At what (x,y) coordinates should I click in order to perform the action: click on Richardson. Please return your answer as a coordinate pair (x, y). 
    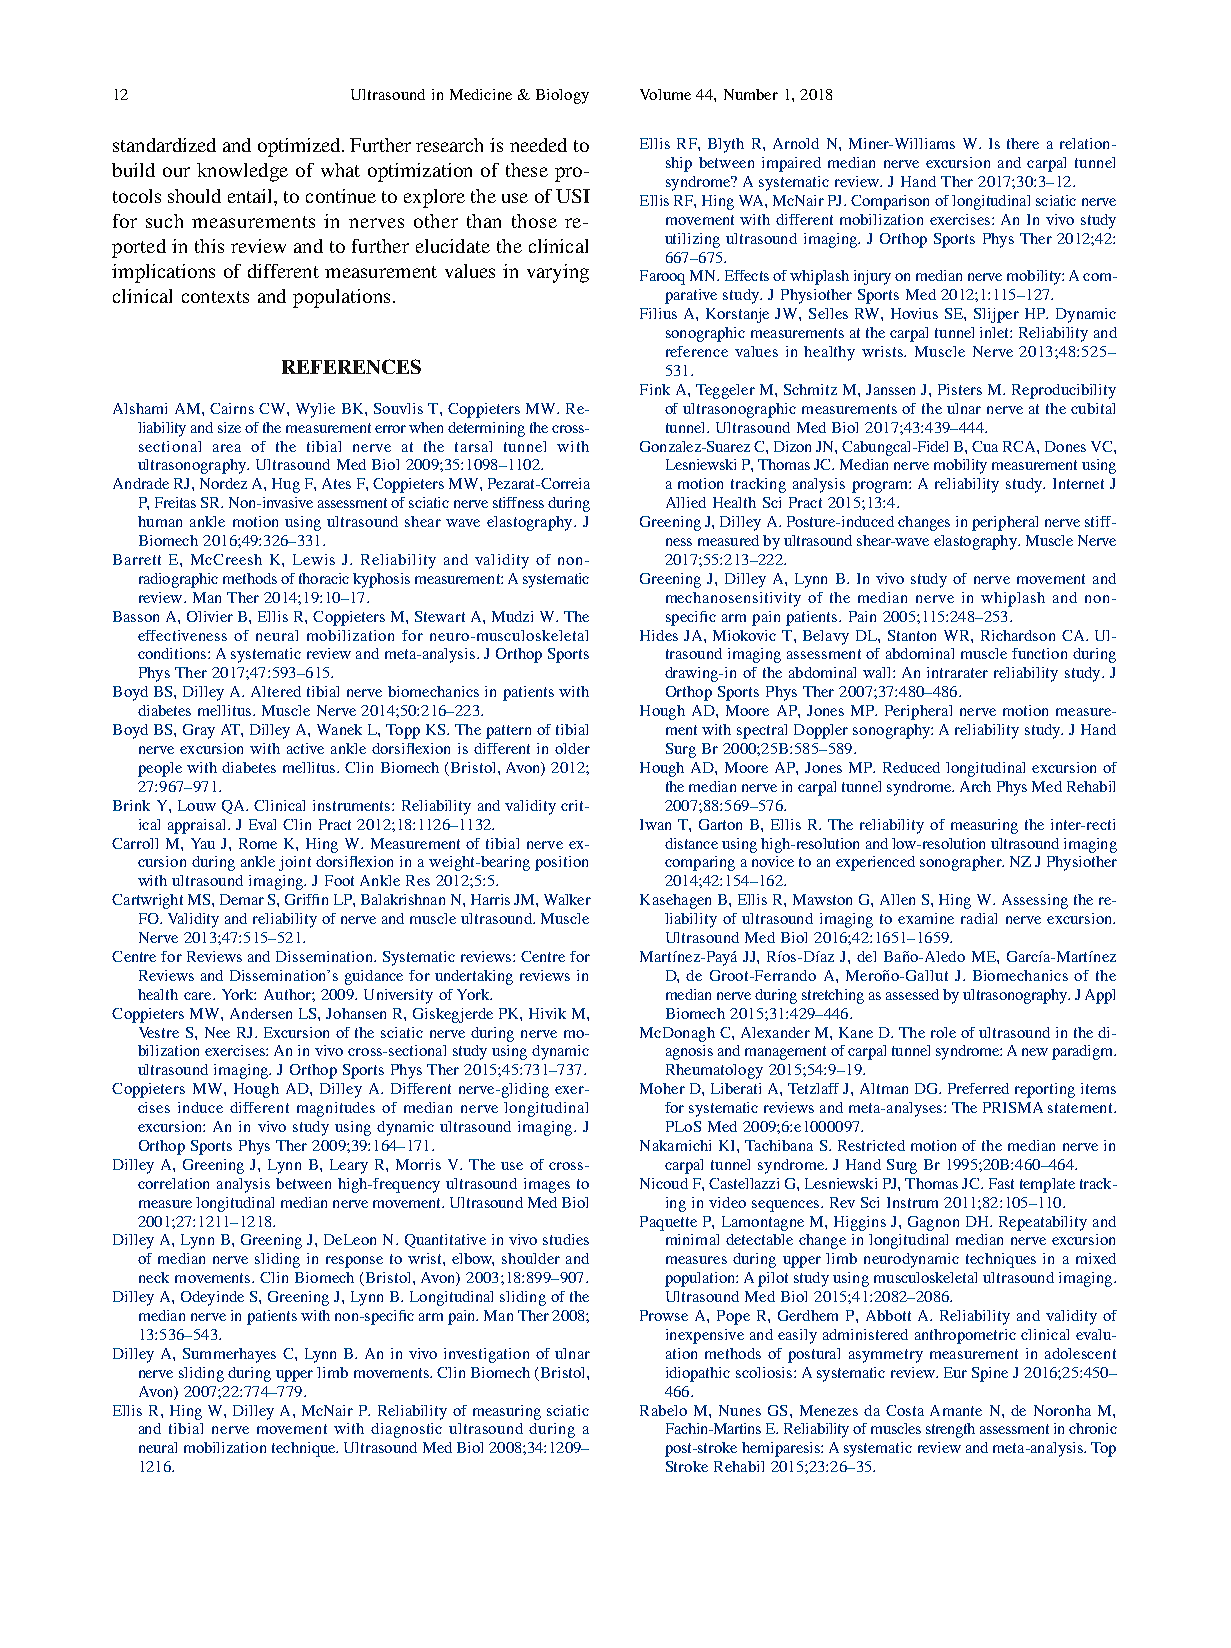
    Looking at the image, I should click on (1018, 635).
